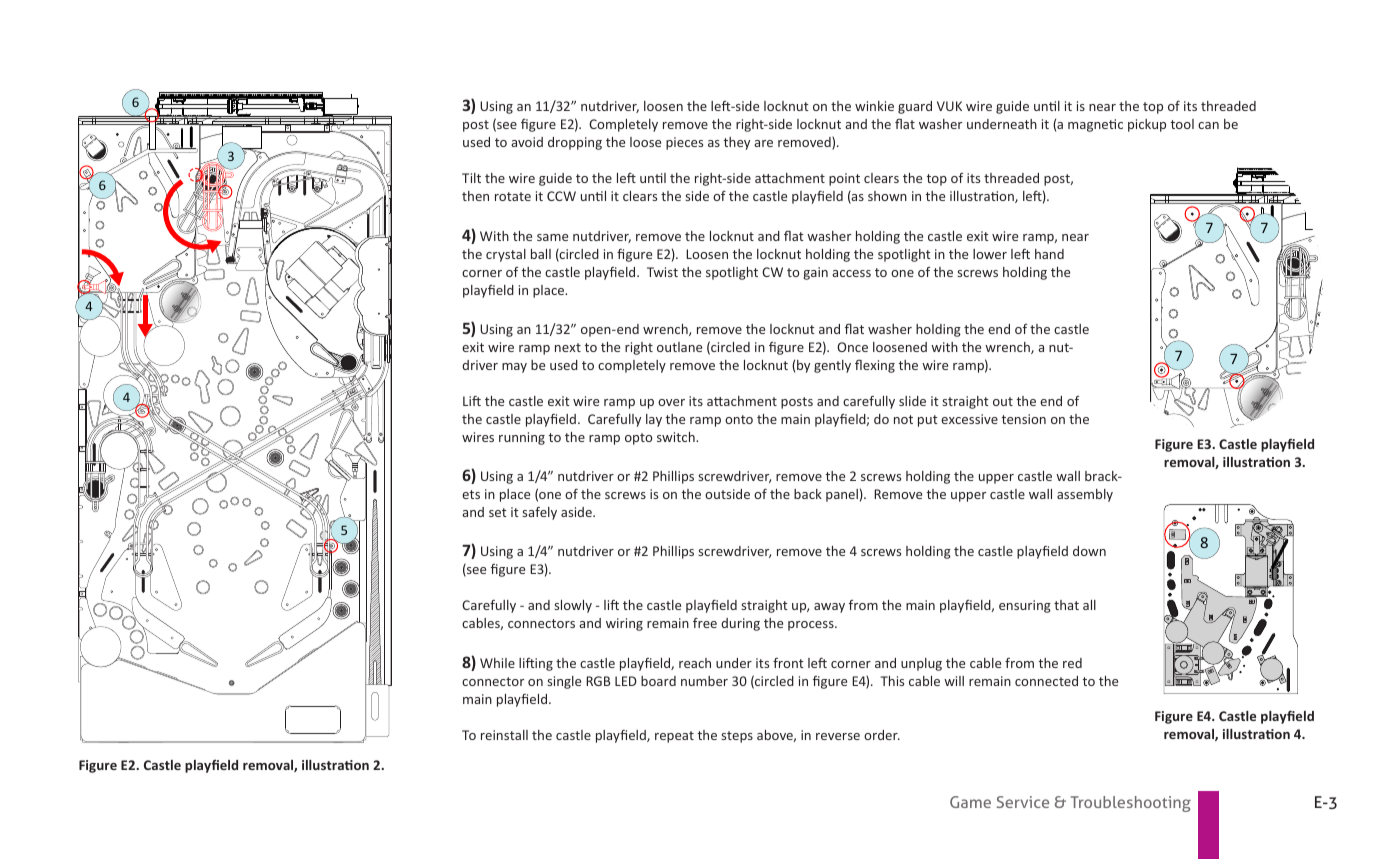 The image size is (1400, 859). I want to click on away, so click(829, 608).
